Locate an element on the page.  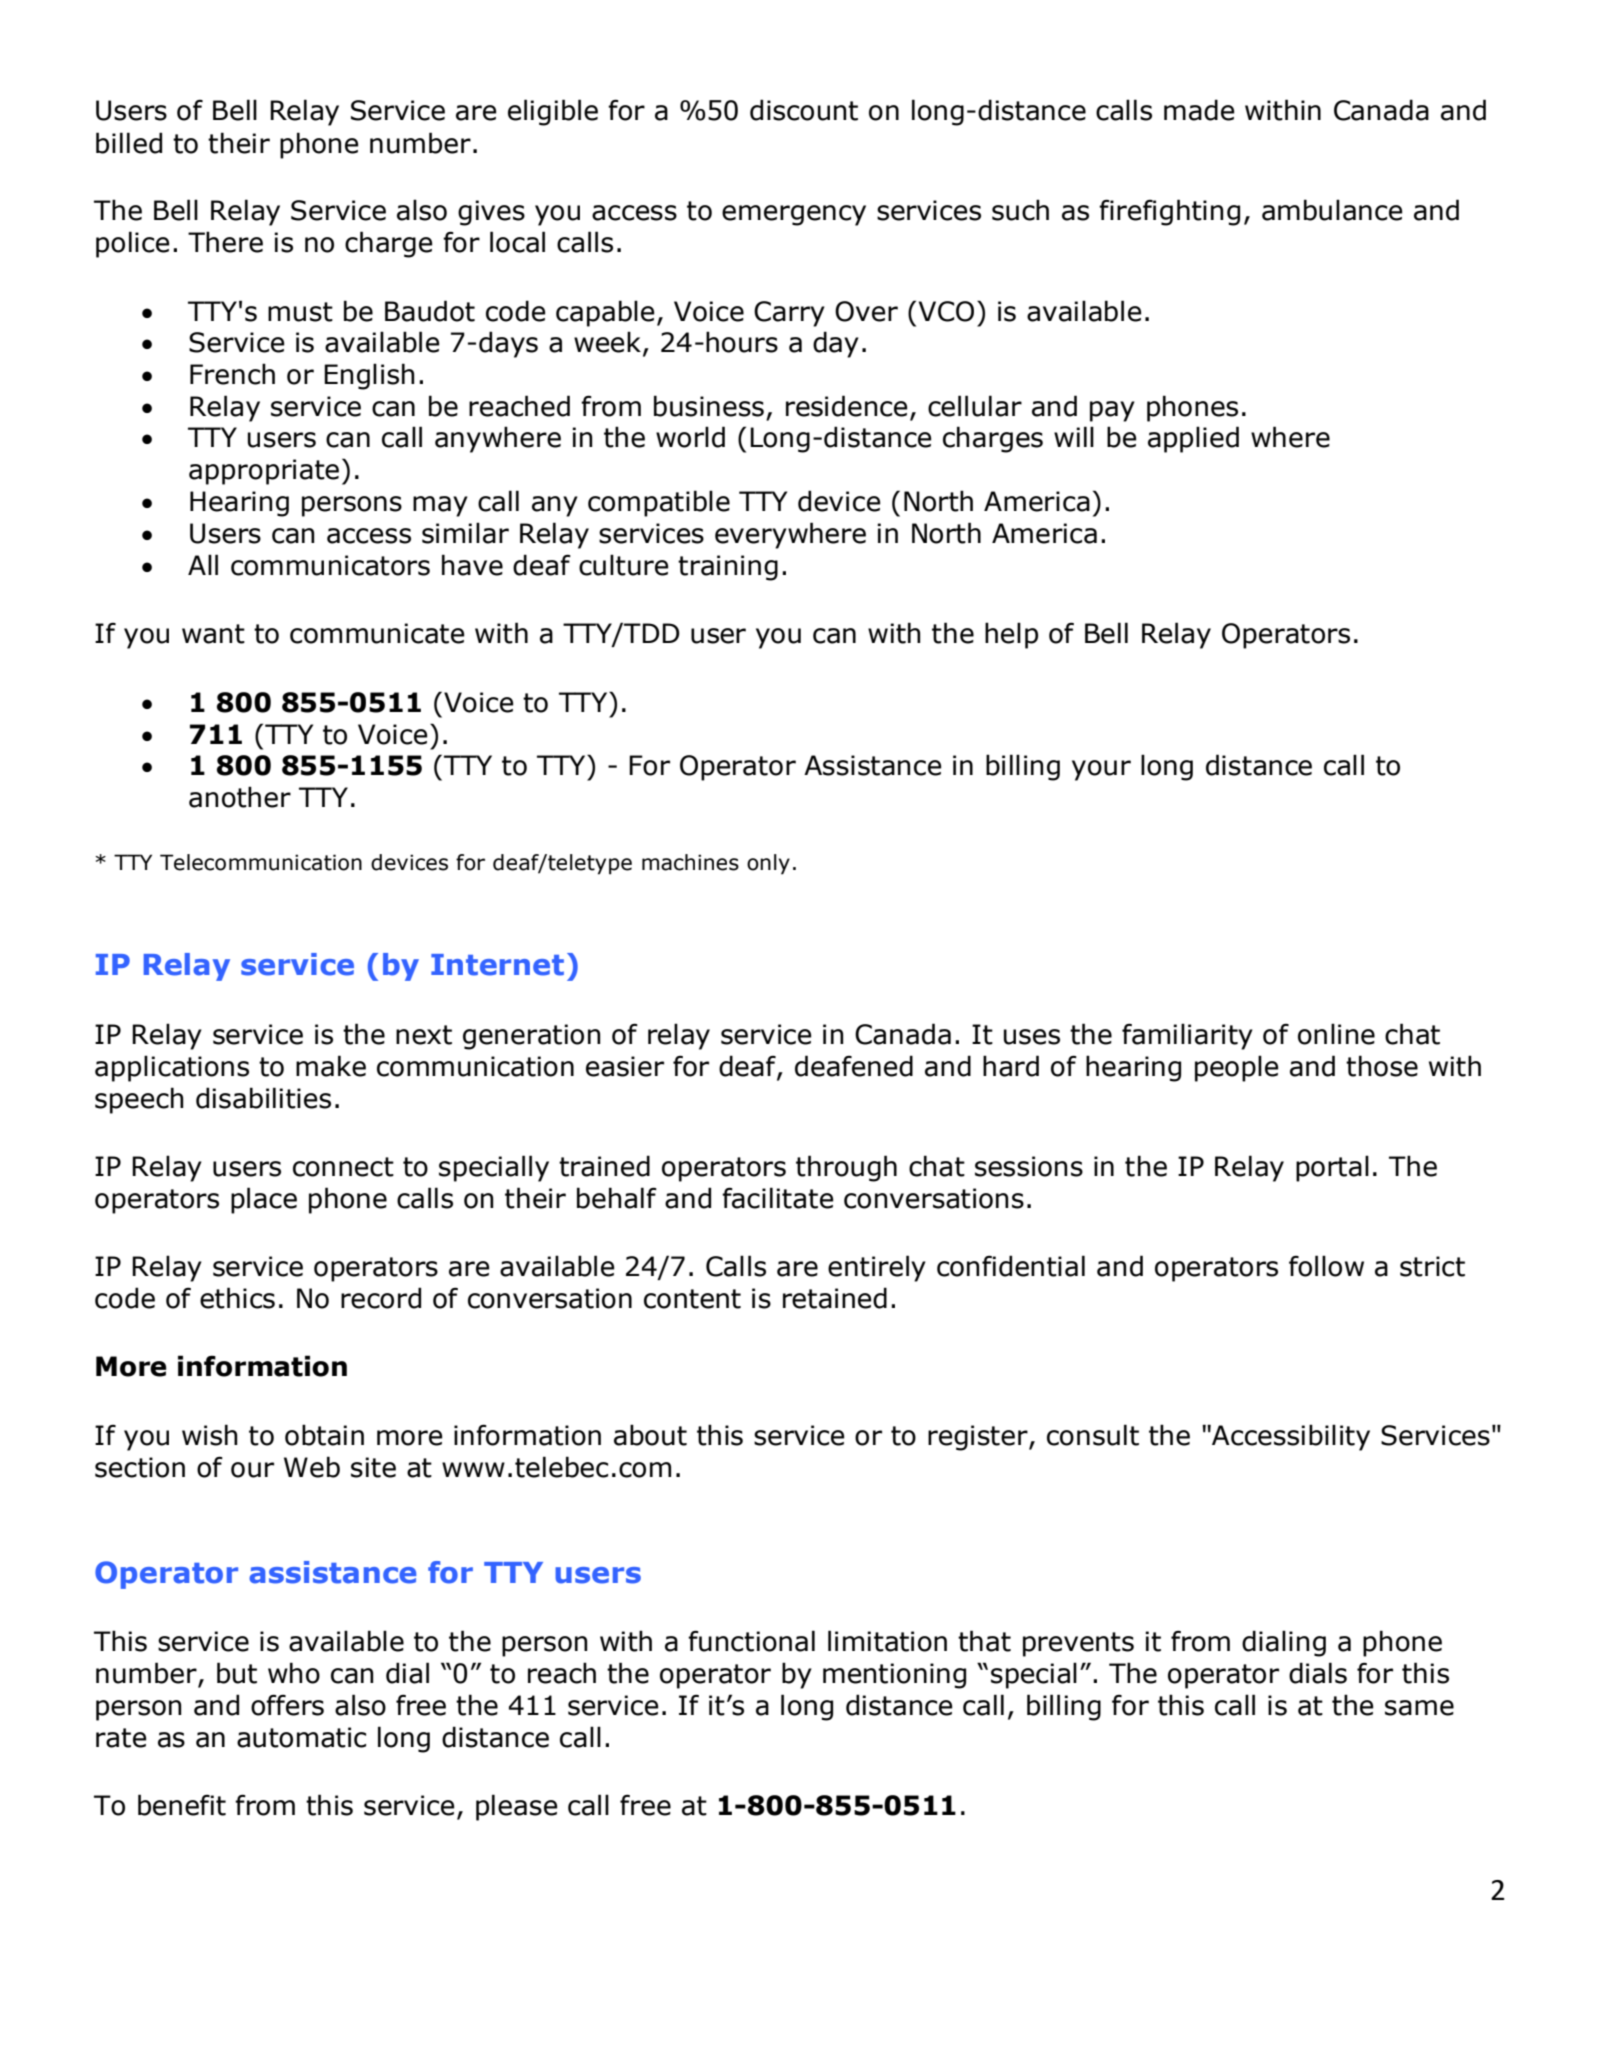
ethics is located at coordinates (237, 1298).
